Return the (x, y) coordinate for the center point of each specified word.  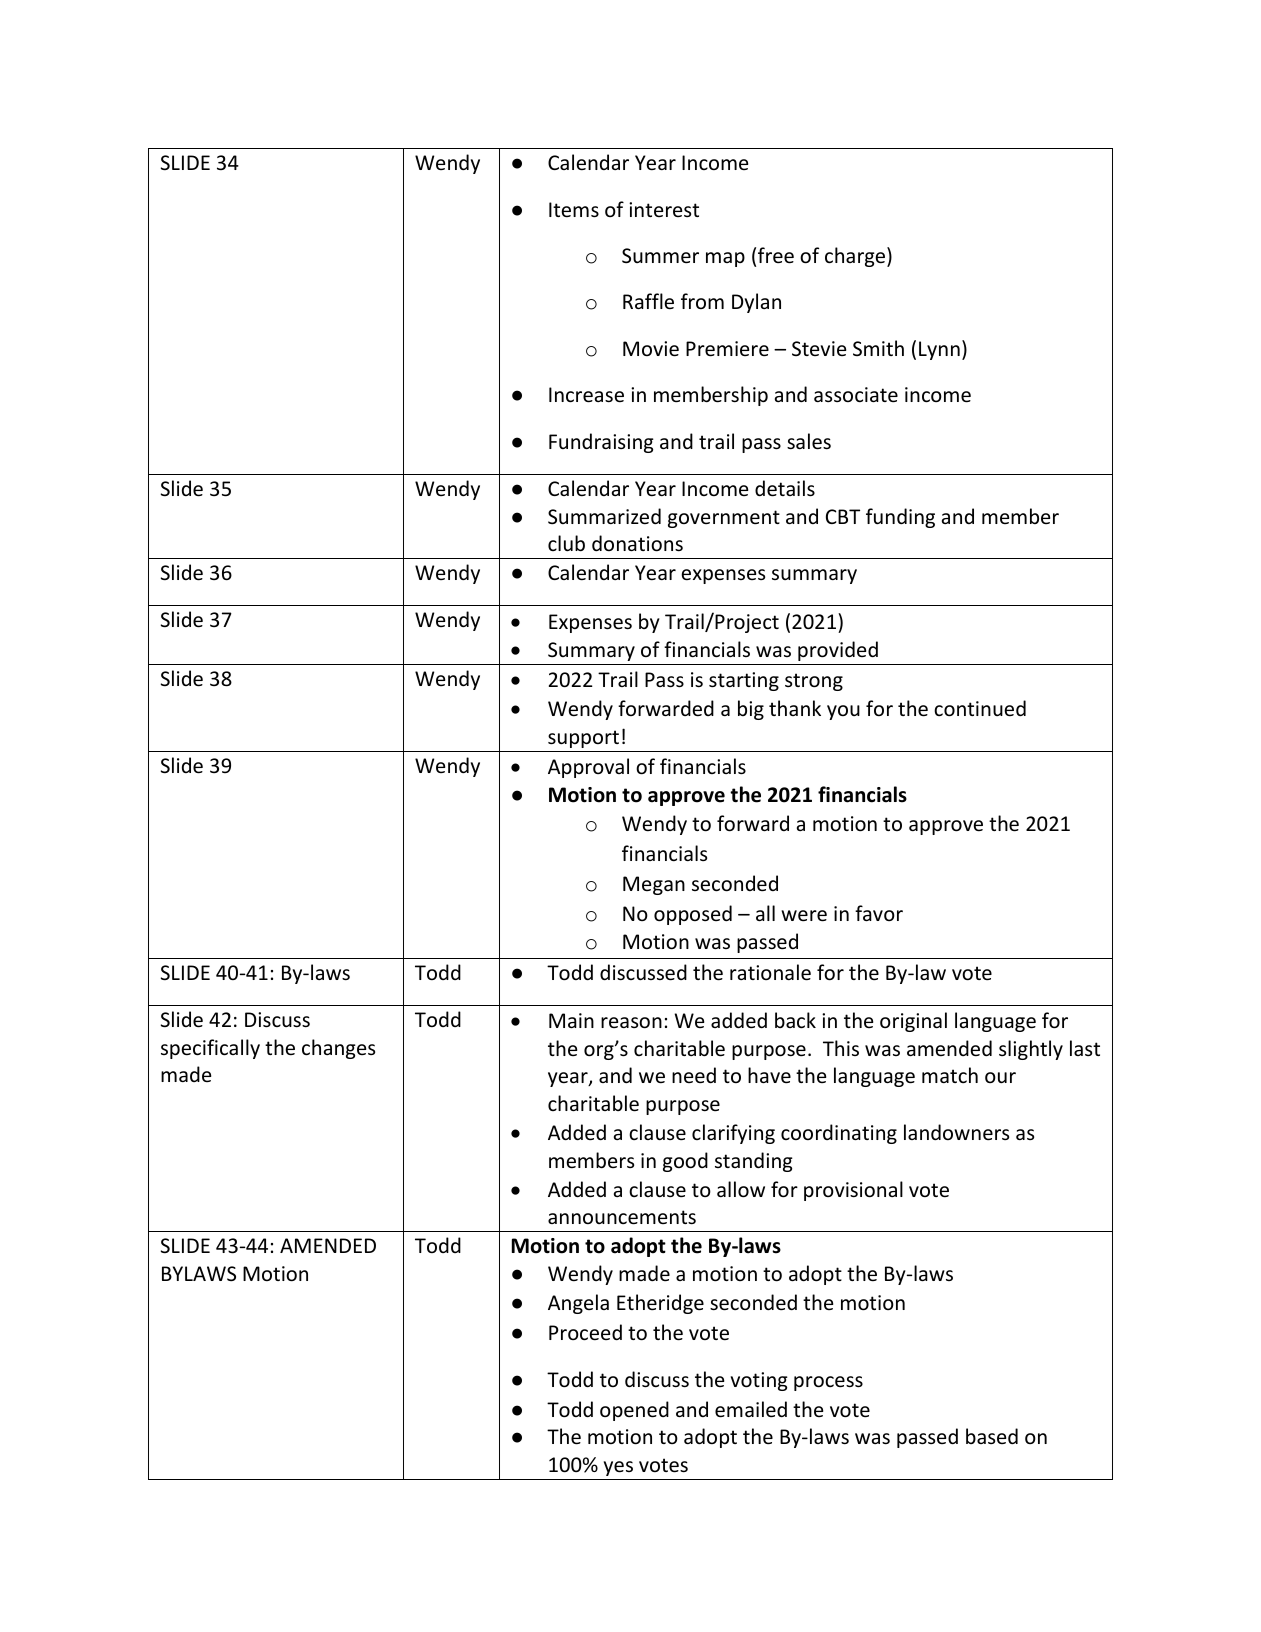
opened (634, 1411)
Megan (654, 885)
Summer (660, 256)
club (566, 543)
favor (879, 913)
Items (574, 210)
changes (338, 1049)
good (685, 1162)
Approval (588, 768)
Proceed (585, 1332)
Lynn (939, 350)
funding (900, 518)
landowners (956, 1132)
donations (637, 543)
